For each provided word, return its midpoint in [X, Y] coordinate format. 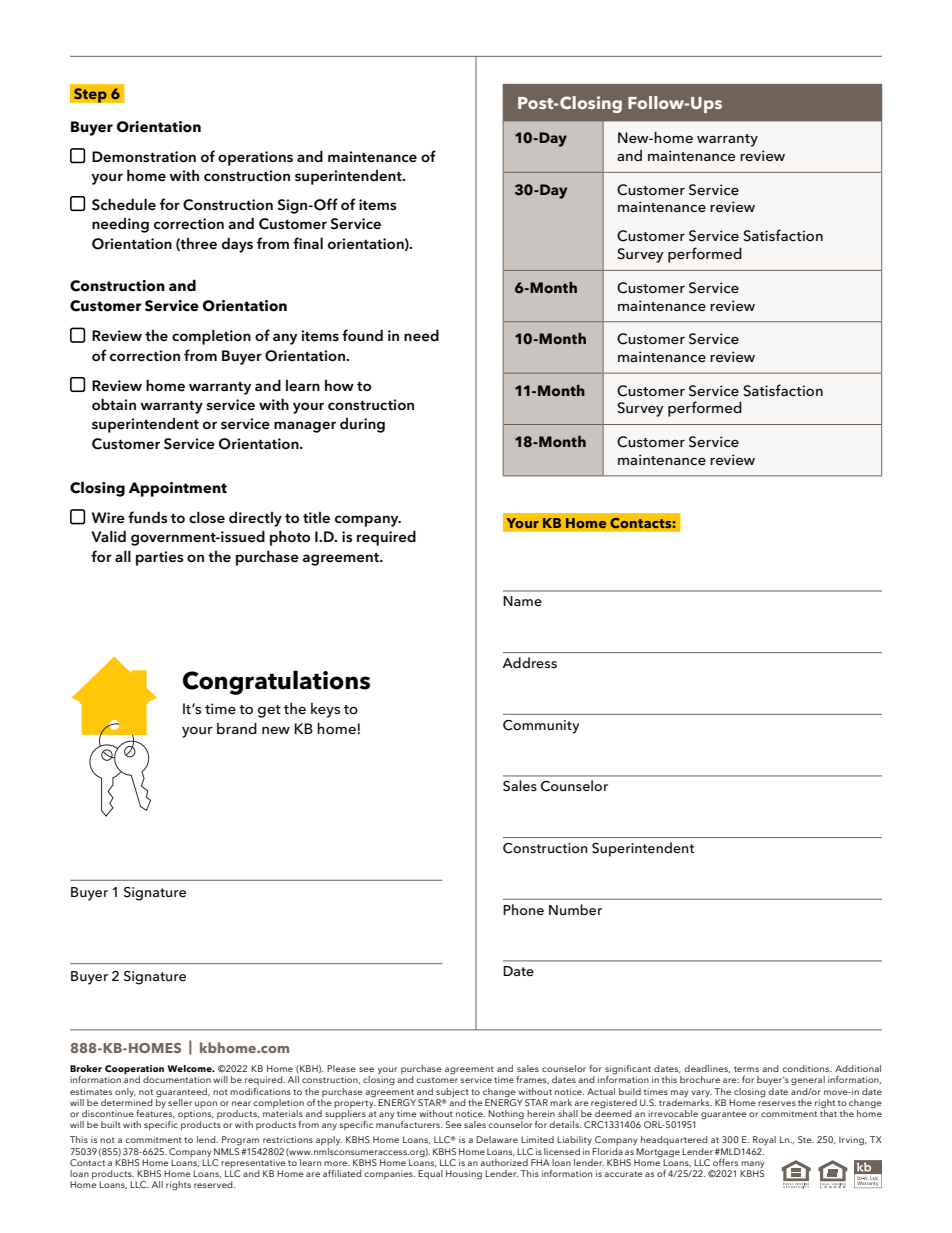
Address [529, 662]
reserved [214, 1184]
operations [255, 158]
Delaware [497, 1139]
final [308, 243]
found [362, 335]
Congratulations [276, 682]
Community [541, 727]
